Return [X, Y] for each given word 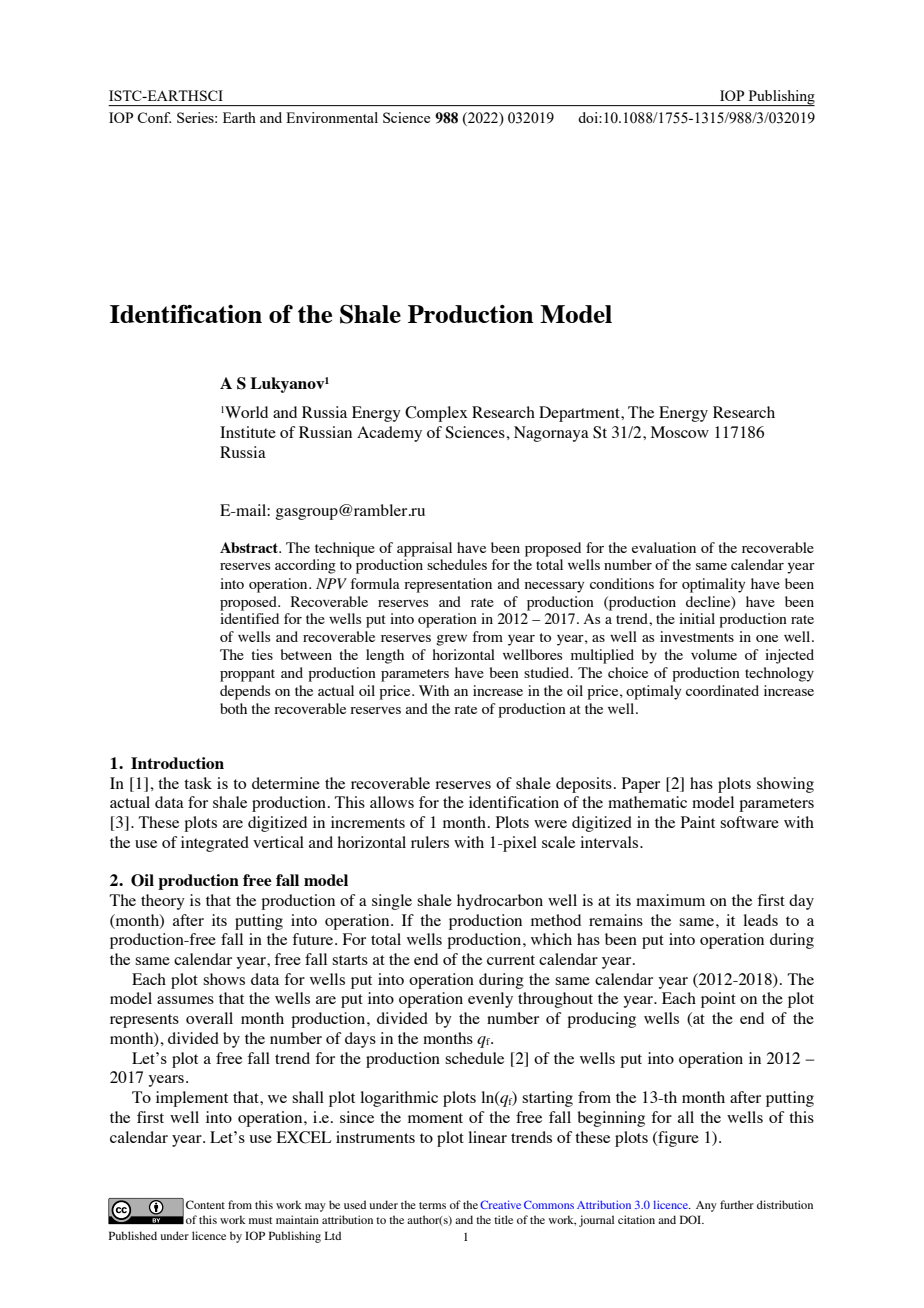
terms [432, 1205]
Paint [698, 822]
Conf [154, 117]
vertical [278, 842]
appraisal [424, 549]
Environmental [332, 117]
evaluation [664, 547]
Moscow [680, 432]
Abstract [250, 547]
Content [205, 1204]
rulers [430, 842]
